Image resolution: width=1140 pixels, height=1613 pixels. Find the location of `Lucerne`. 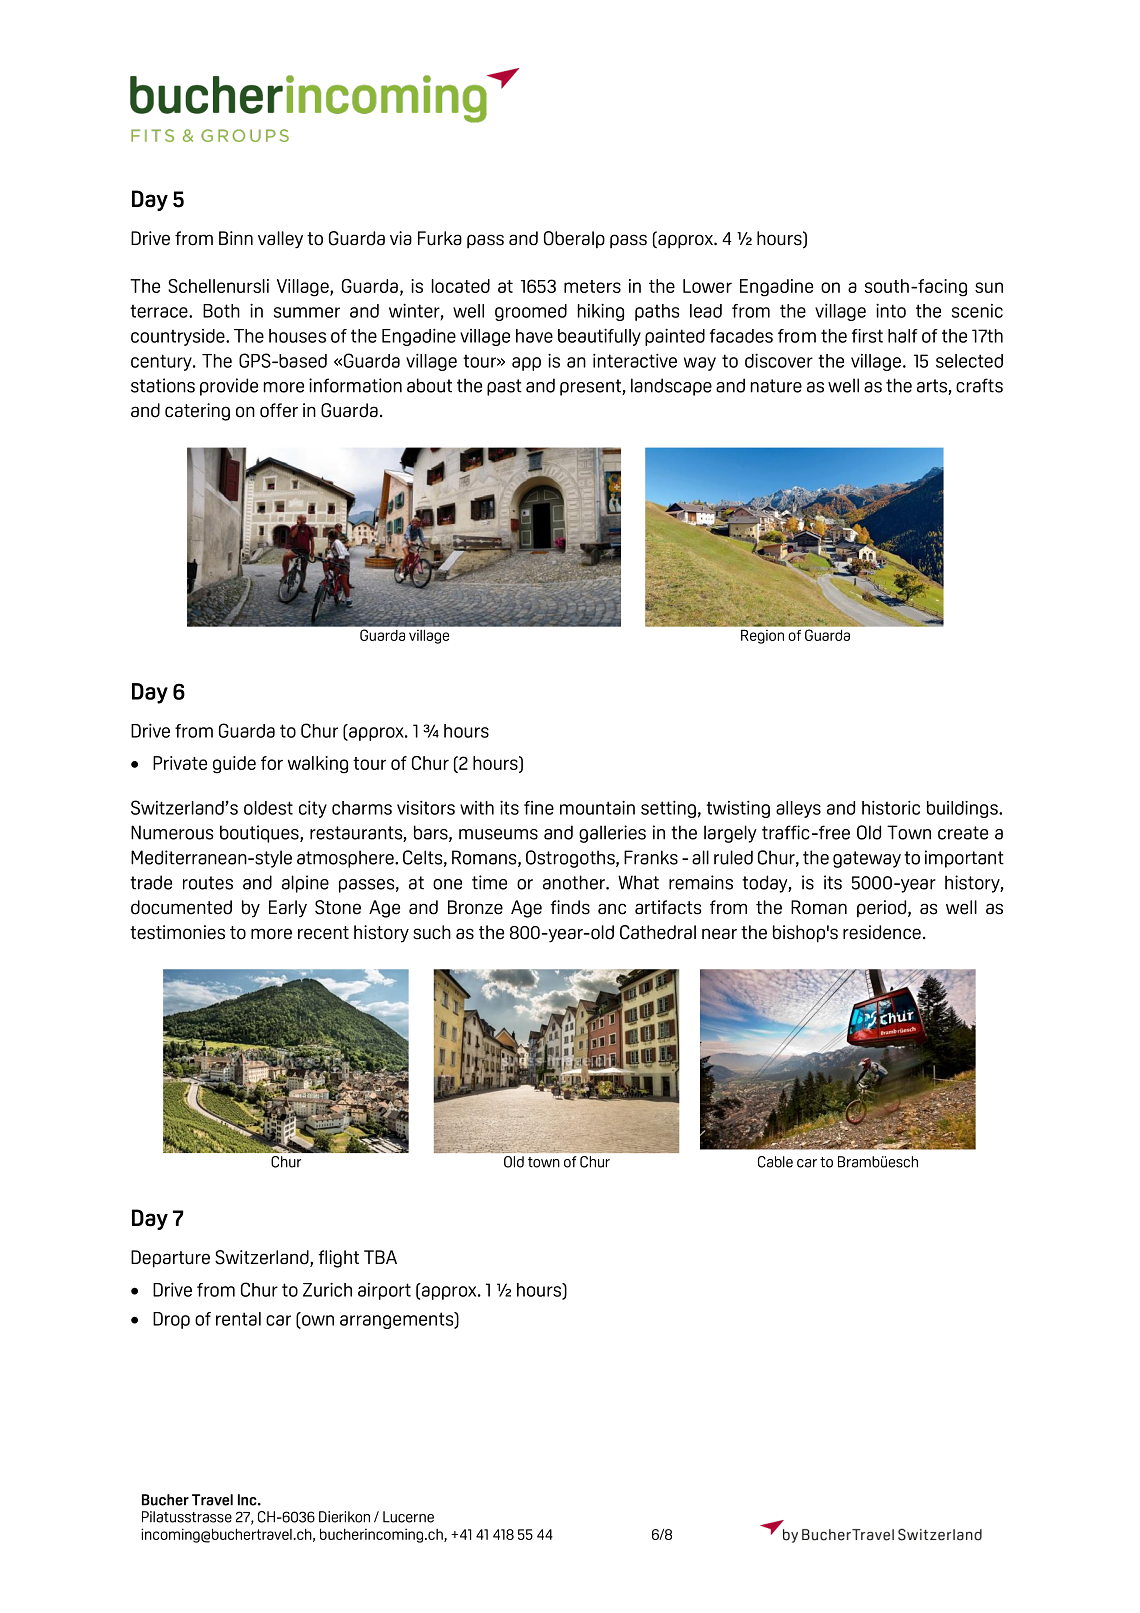

Lucerne is located at coordinates (408, 1517).
